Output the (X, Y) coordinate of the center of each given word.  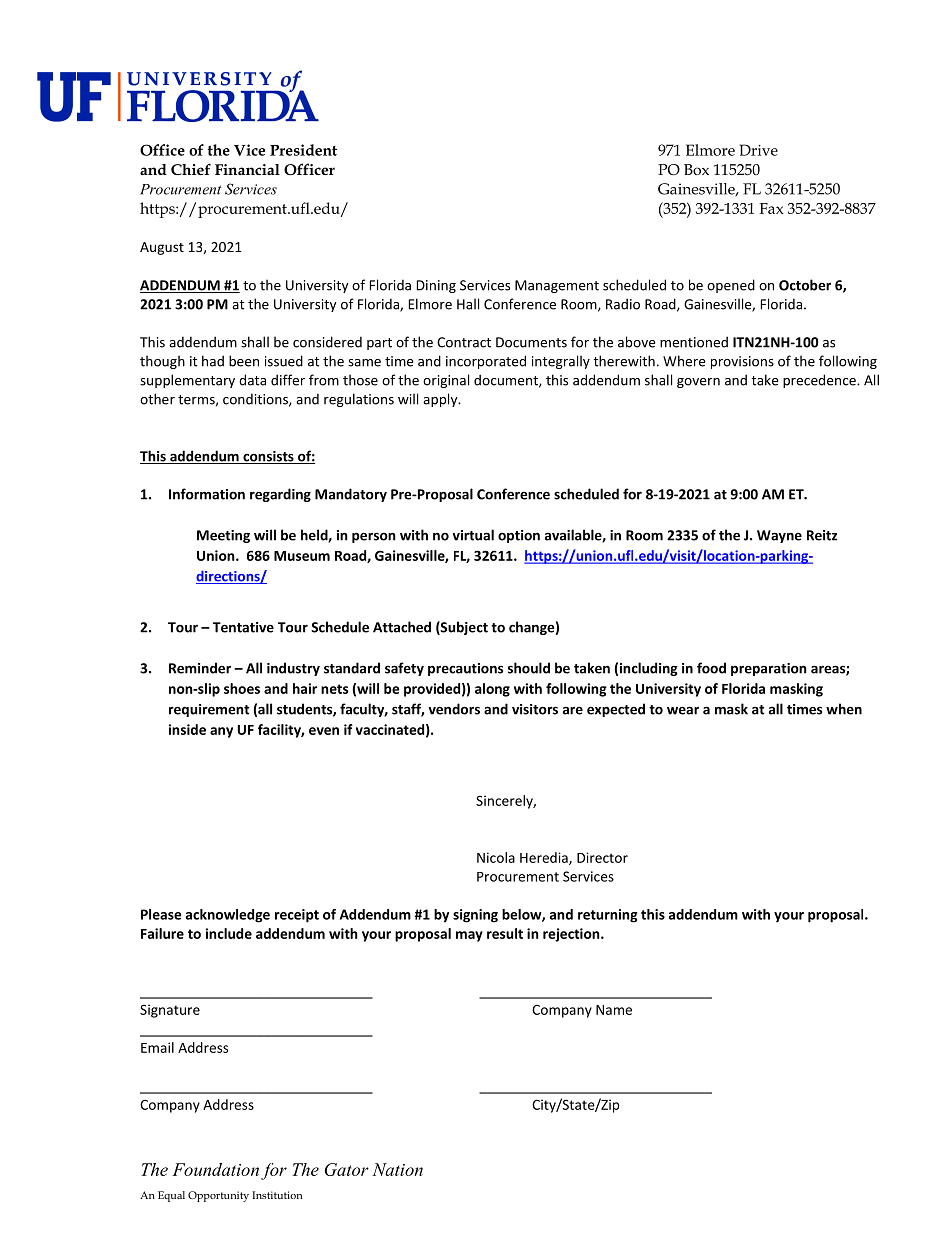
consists (268, 457)
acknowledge (228, 916)
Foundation (215, 1169)
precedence (820, 381)
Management (557, 286)
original (446, 381)
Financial (247, 169)
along (492, 690)
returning (608, 916)
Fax (771, 208)
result (505, 933)
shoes (242, 688)
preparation (769, 669)
